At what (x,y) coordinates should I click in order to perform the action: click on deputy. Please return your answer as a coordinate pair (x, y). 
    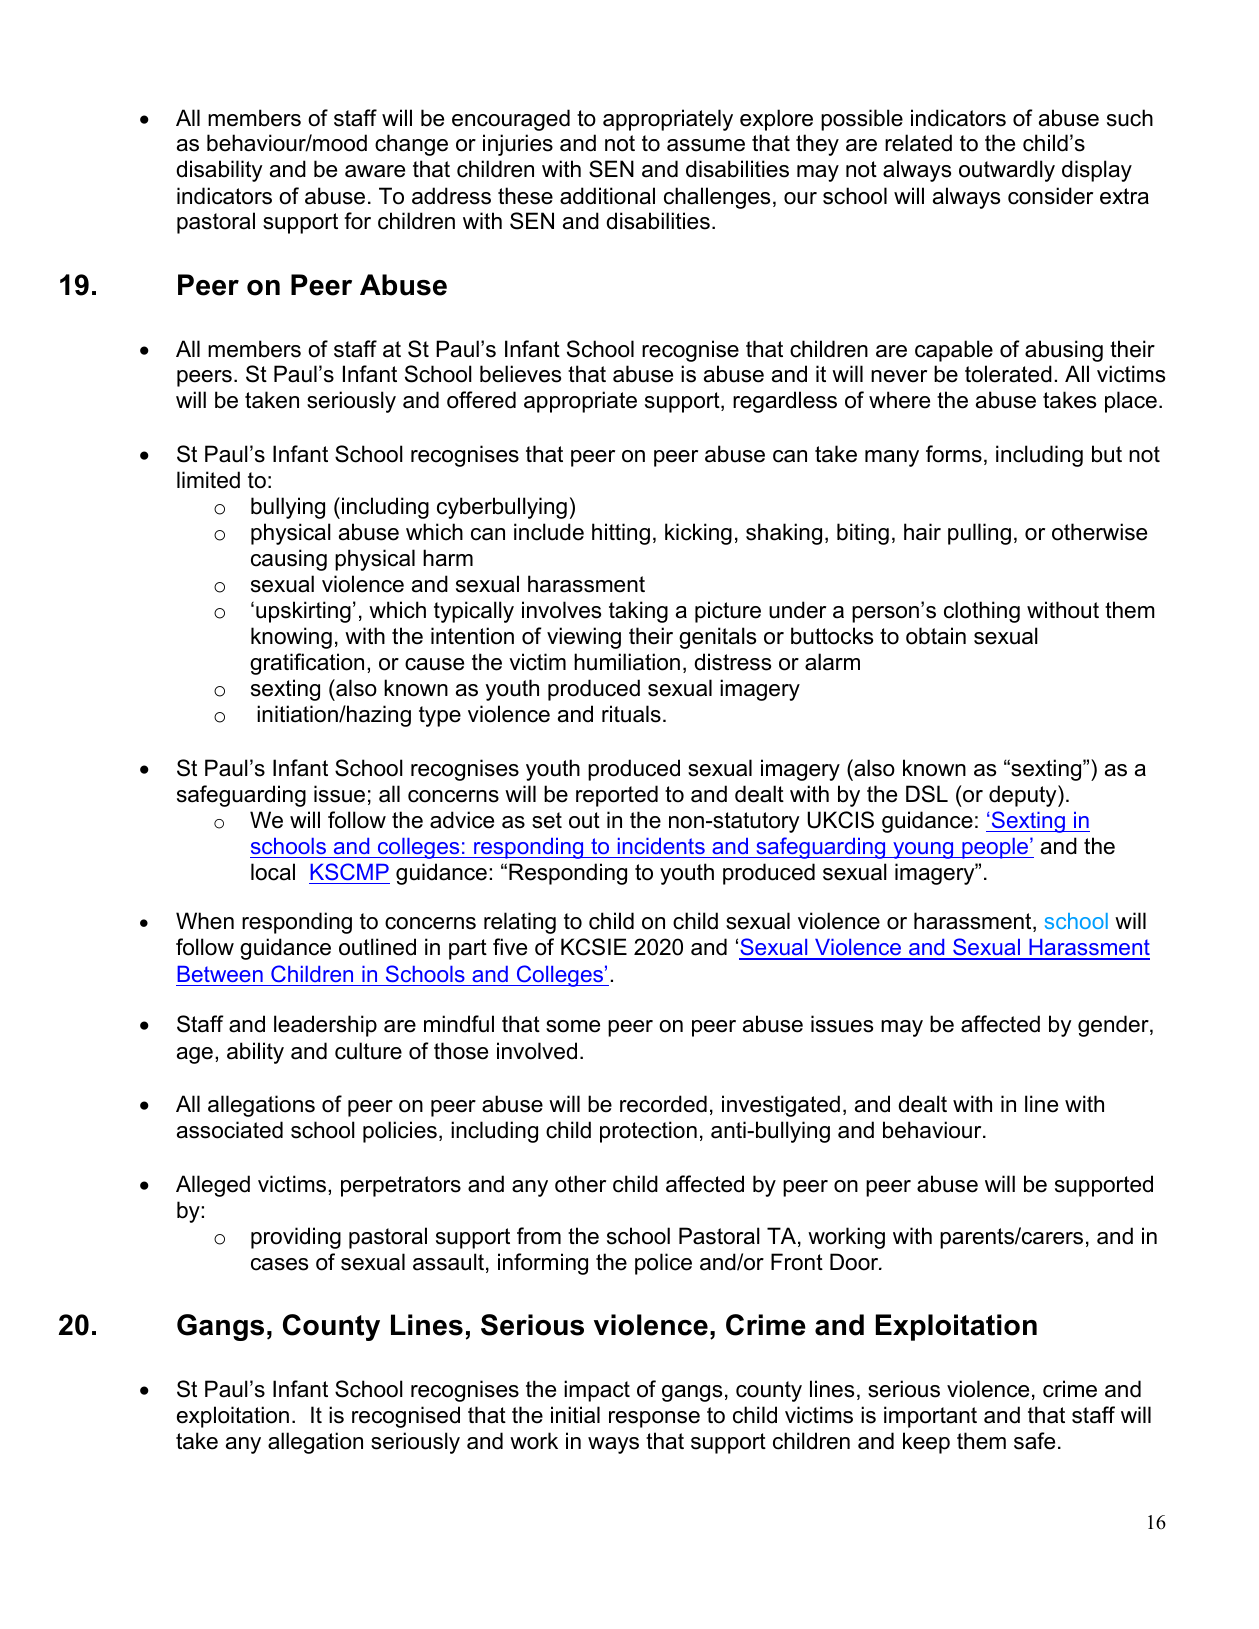
    Looking at the image, I should click on (1024, 796).
